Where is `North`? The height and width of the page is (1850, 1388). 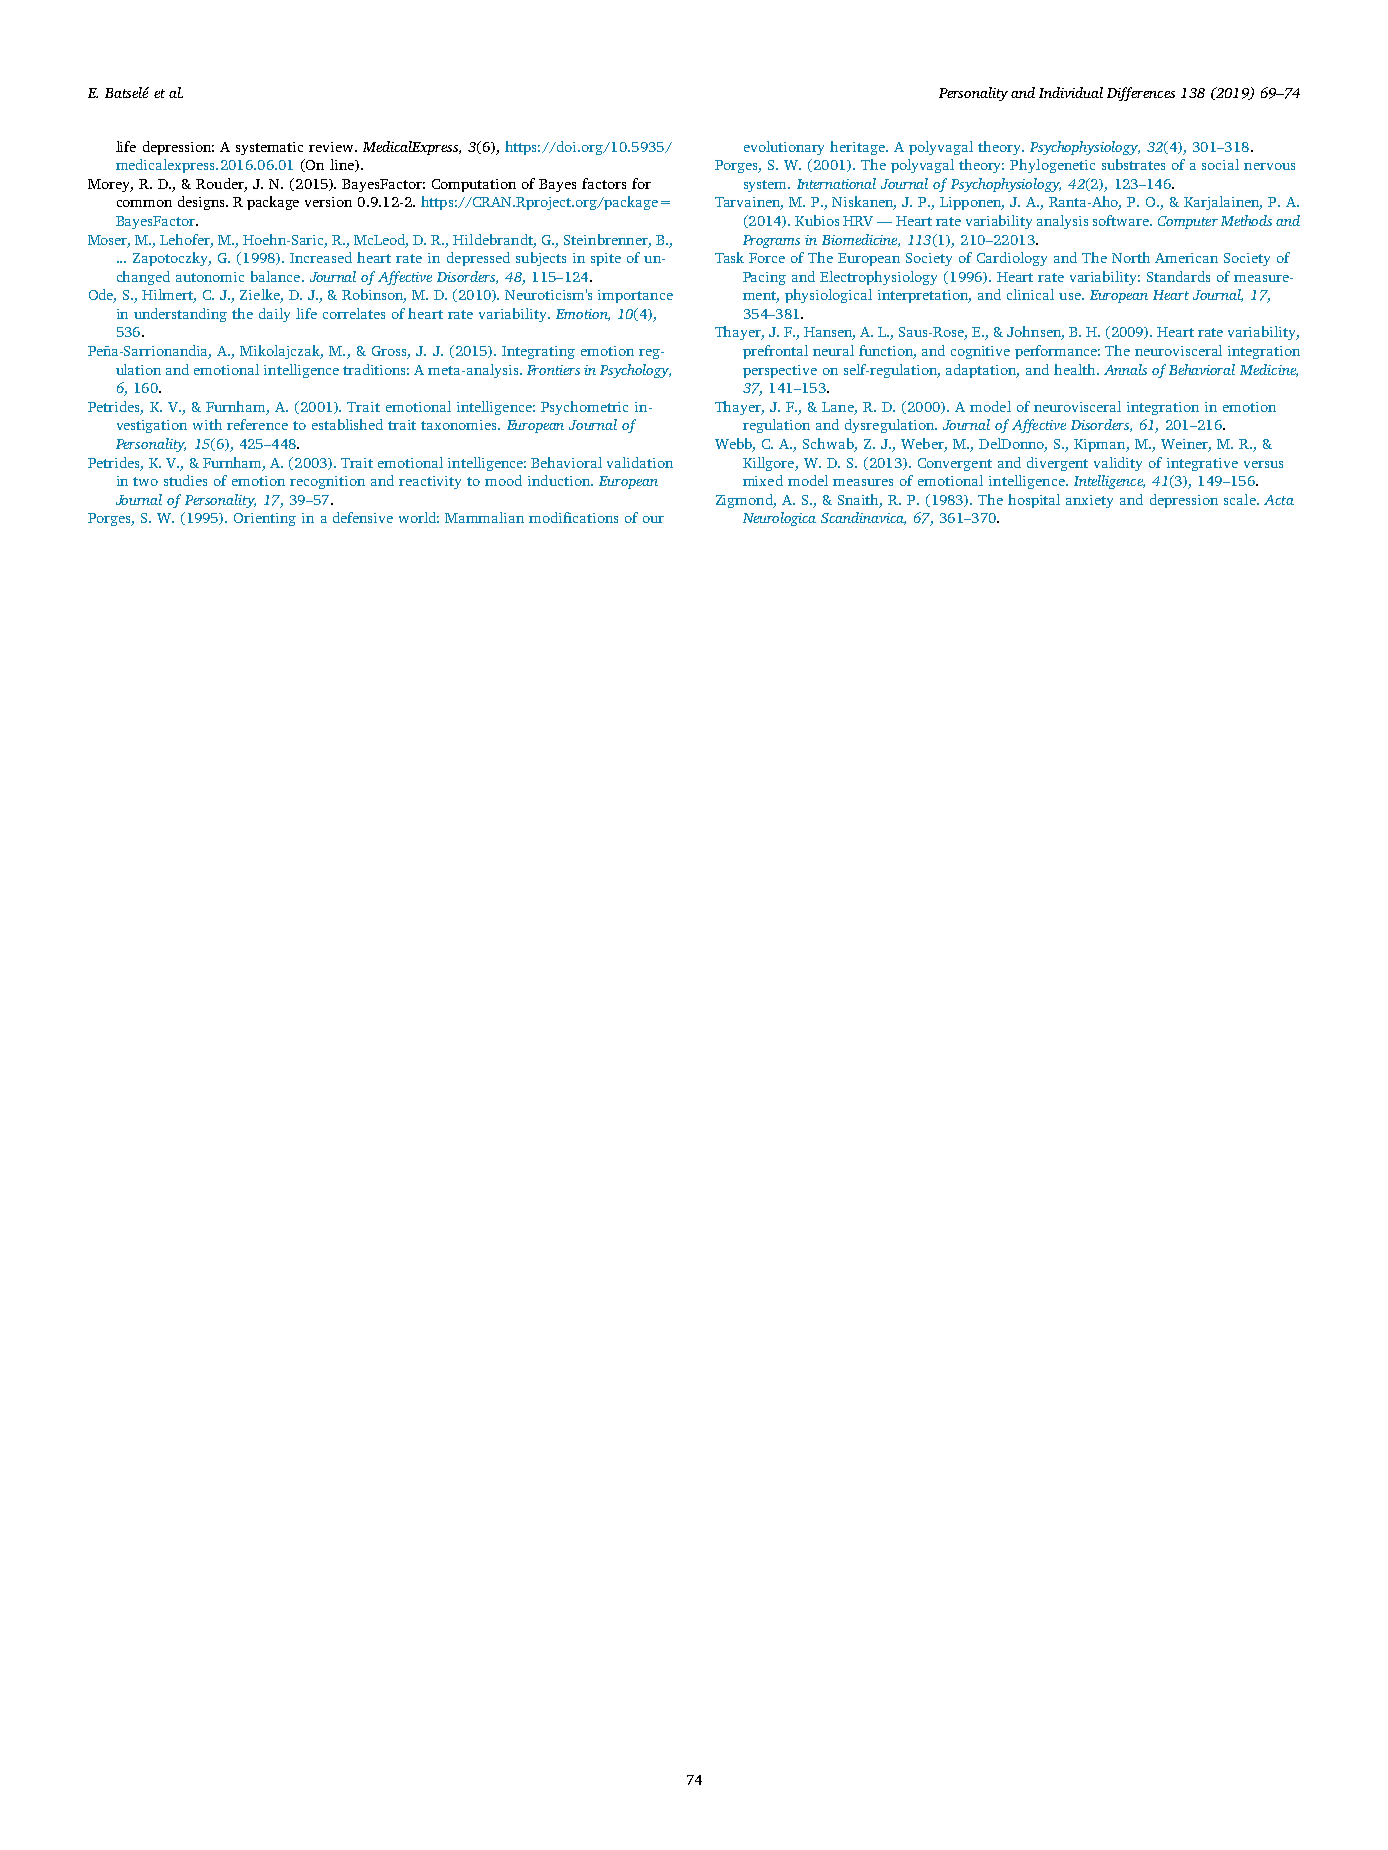 North is located at coordinates (1131, 257).
